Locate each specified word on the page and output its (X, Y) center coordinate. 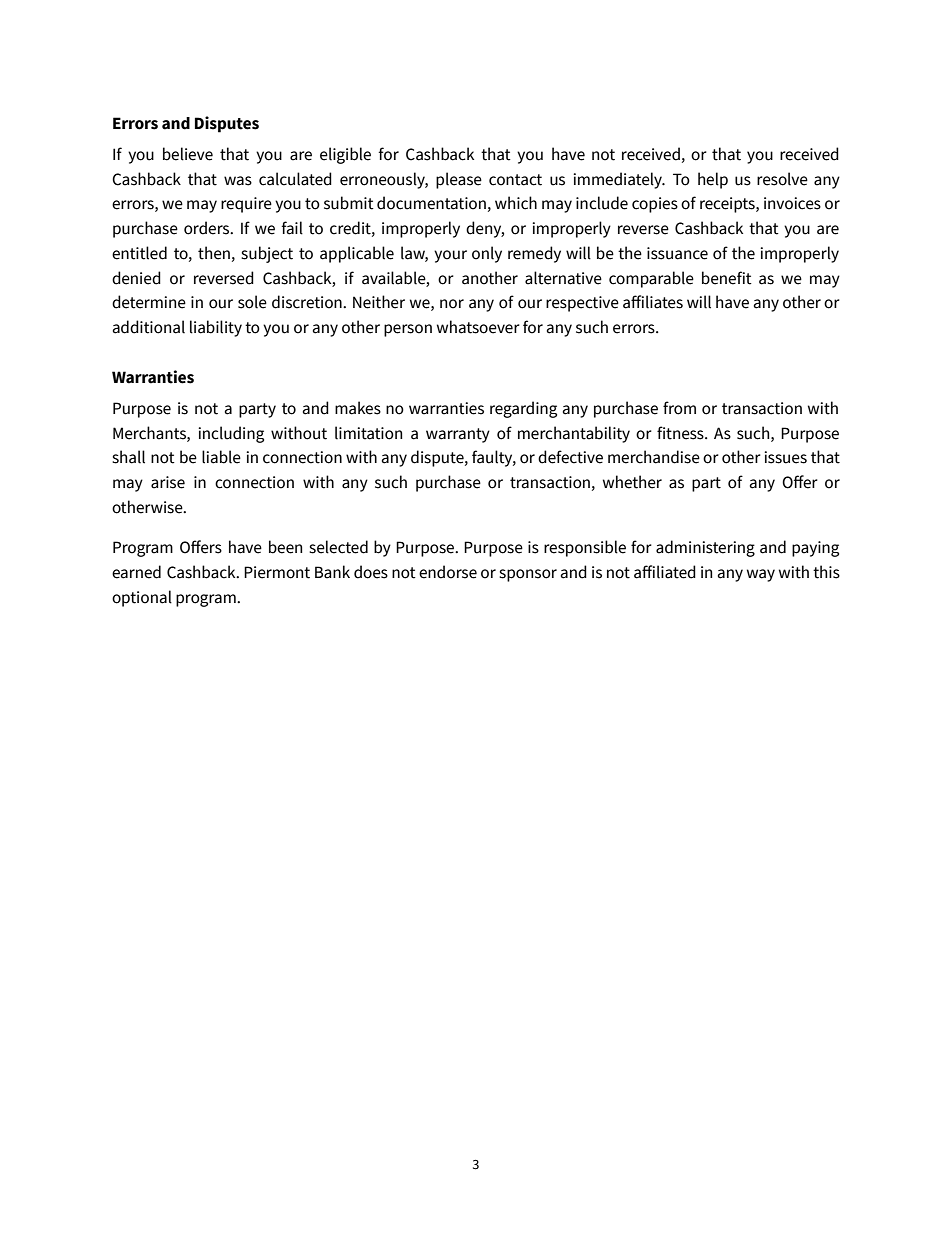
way (761, 575)
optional (142, 598)
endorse (448, 572)
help (713, 180)
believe (188, 154)
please (459, 180)
